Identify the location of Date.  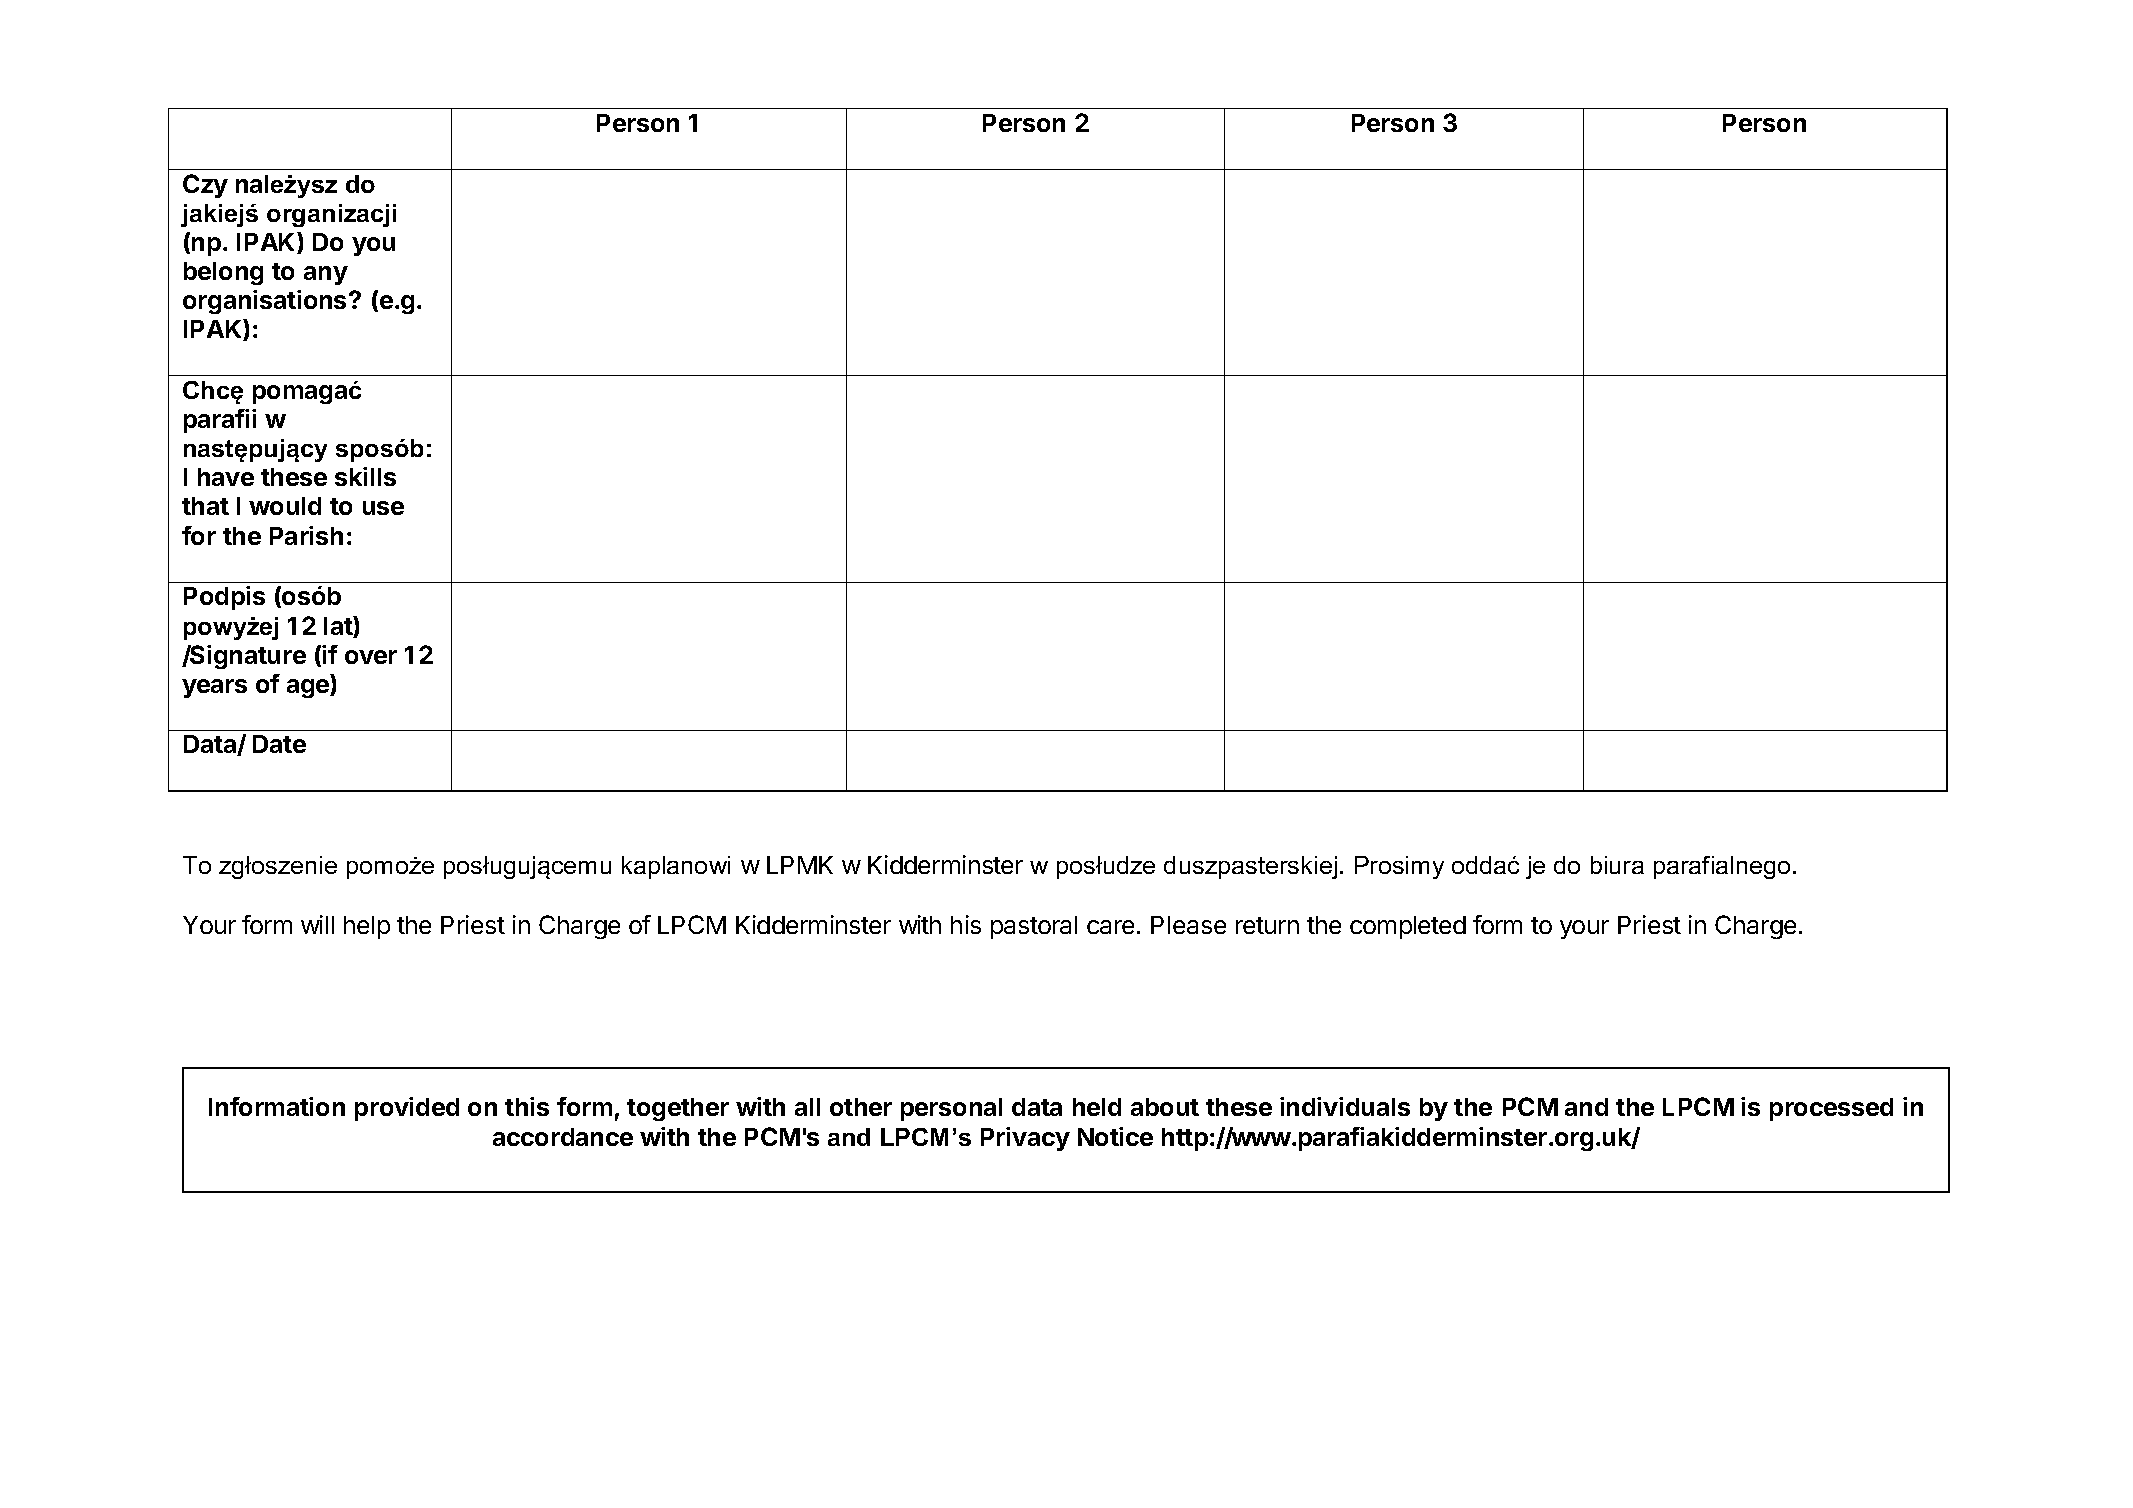
(279, 744).
